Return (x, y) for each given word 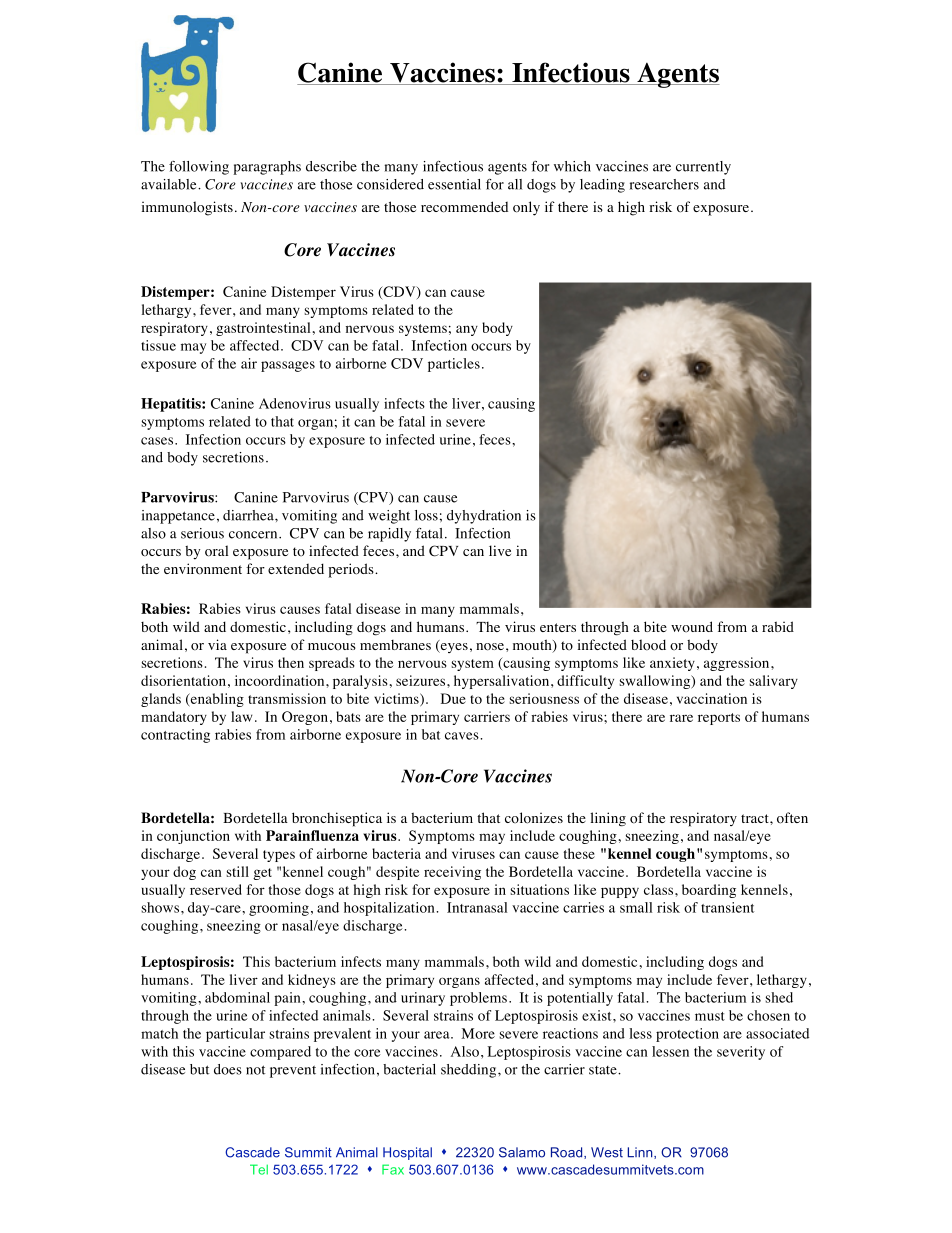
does (228, 1069)
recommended (464, 207)
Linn (641, 1153)
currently (703, 168)
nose (490, 647)
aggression (738, 664)
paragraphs (267, 168)
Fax (393, 1169)
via (217, 644)
